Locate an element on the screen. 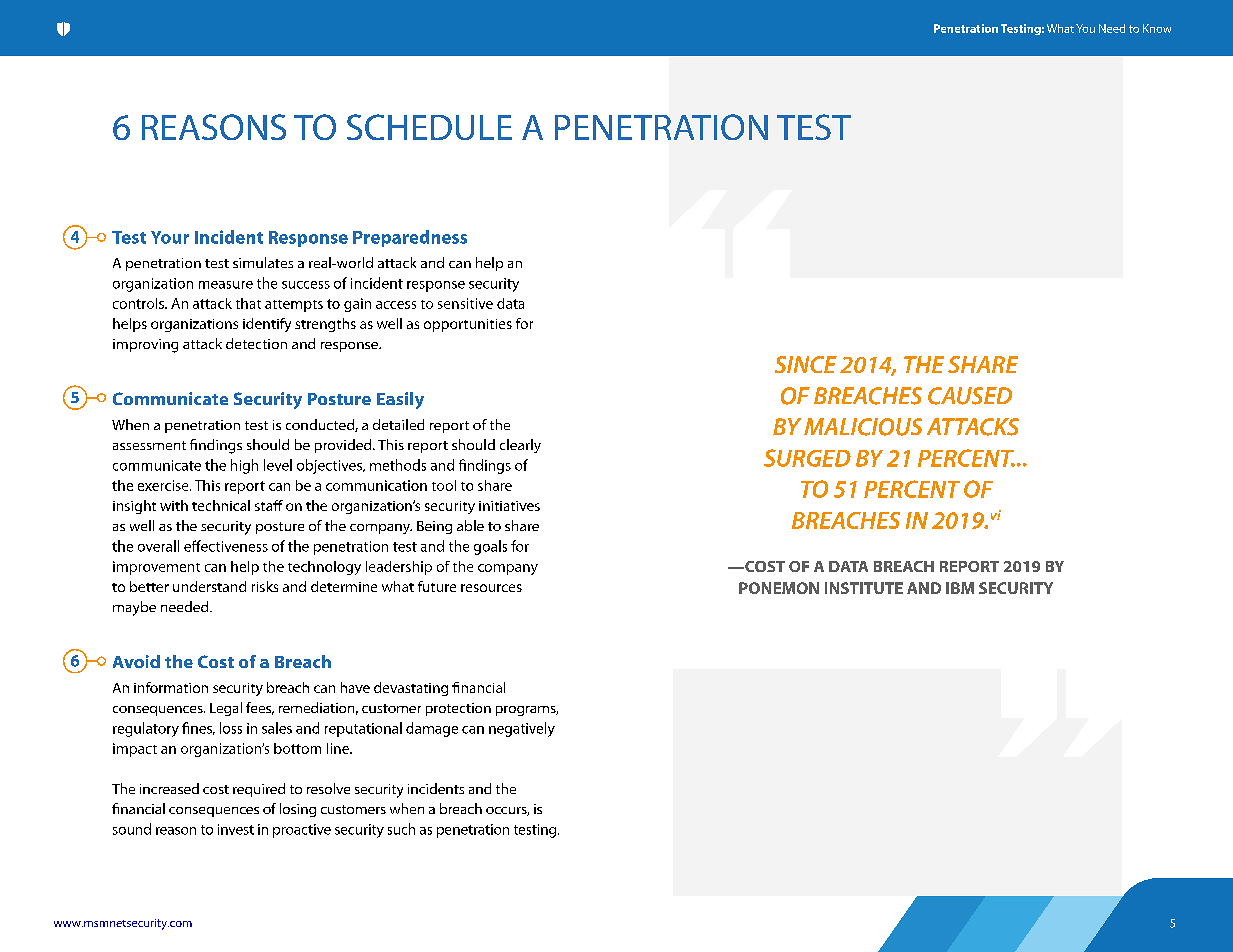 The width and height of the screenshot is (1233, 952). required is located at coordinates (259, 790).
